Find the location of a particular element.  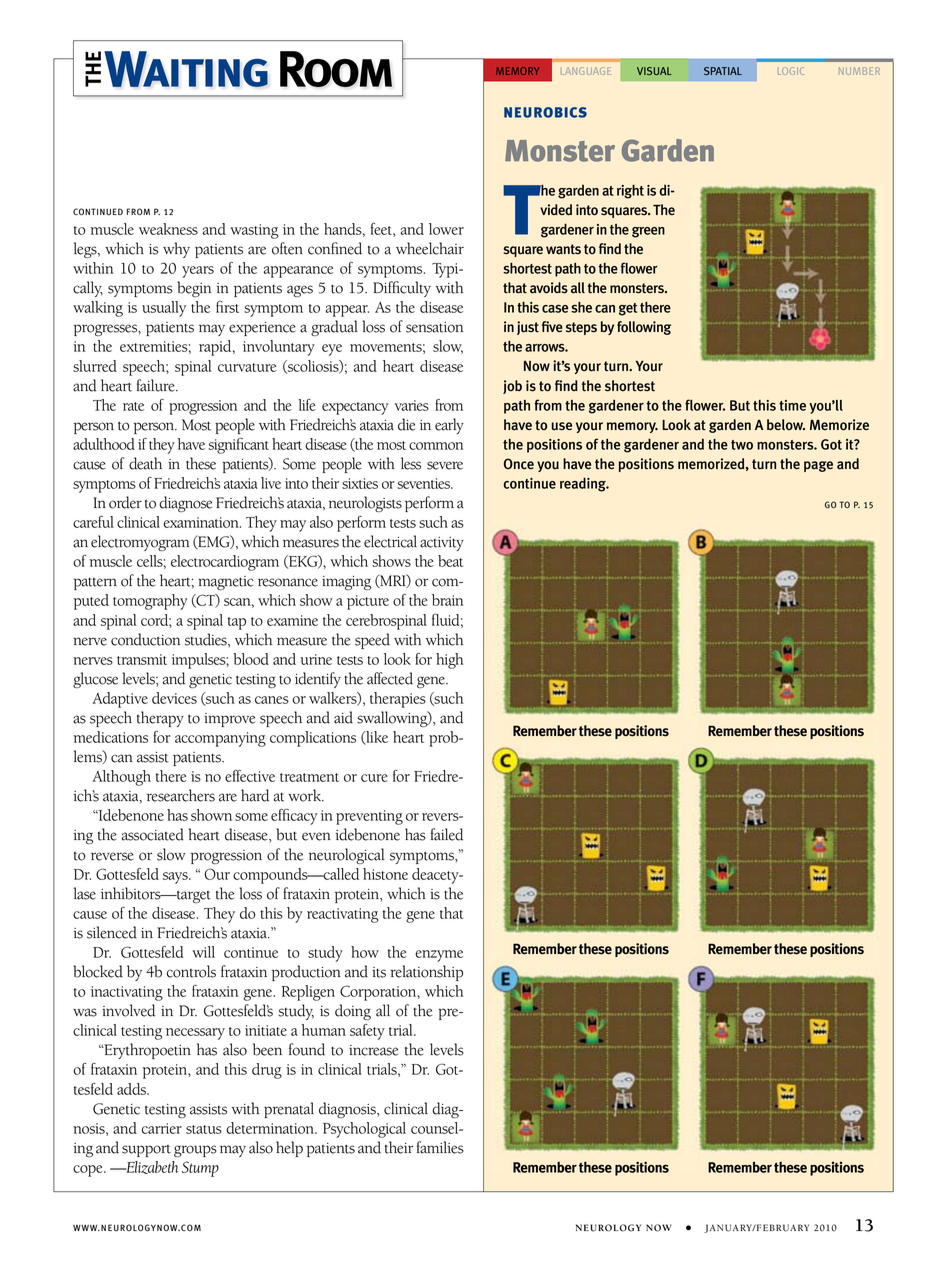

enzyme is located at coordinates (439, 956).
